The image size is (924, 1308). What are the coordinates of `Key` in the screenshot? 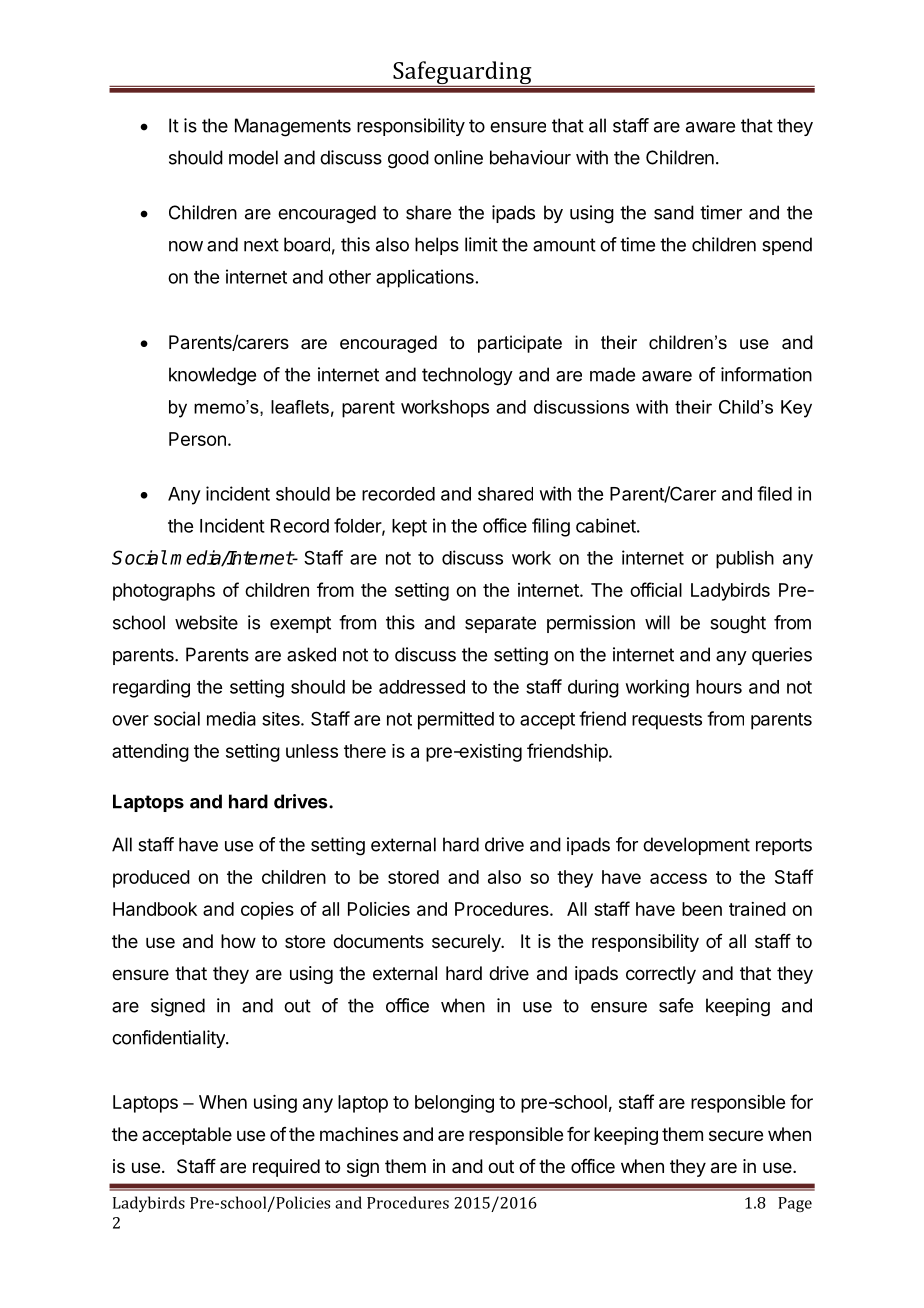 It's located at (796, 409).
